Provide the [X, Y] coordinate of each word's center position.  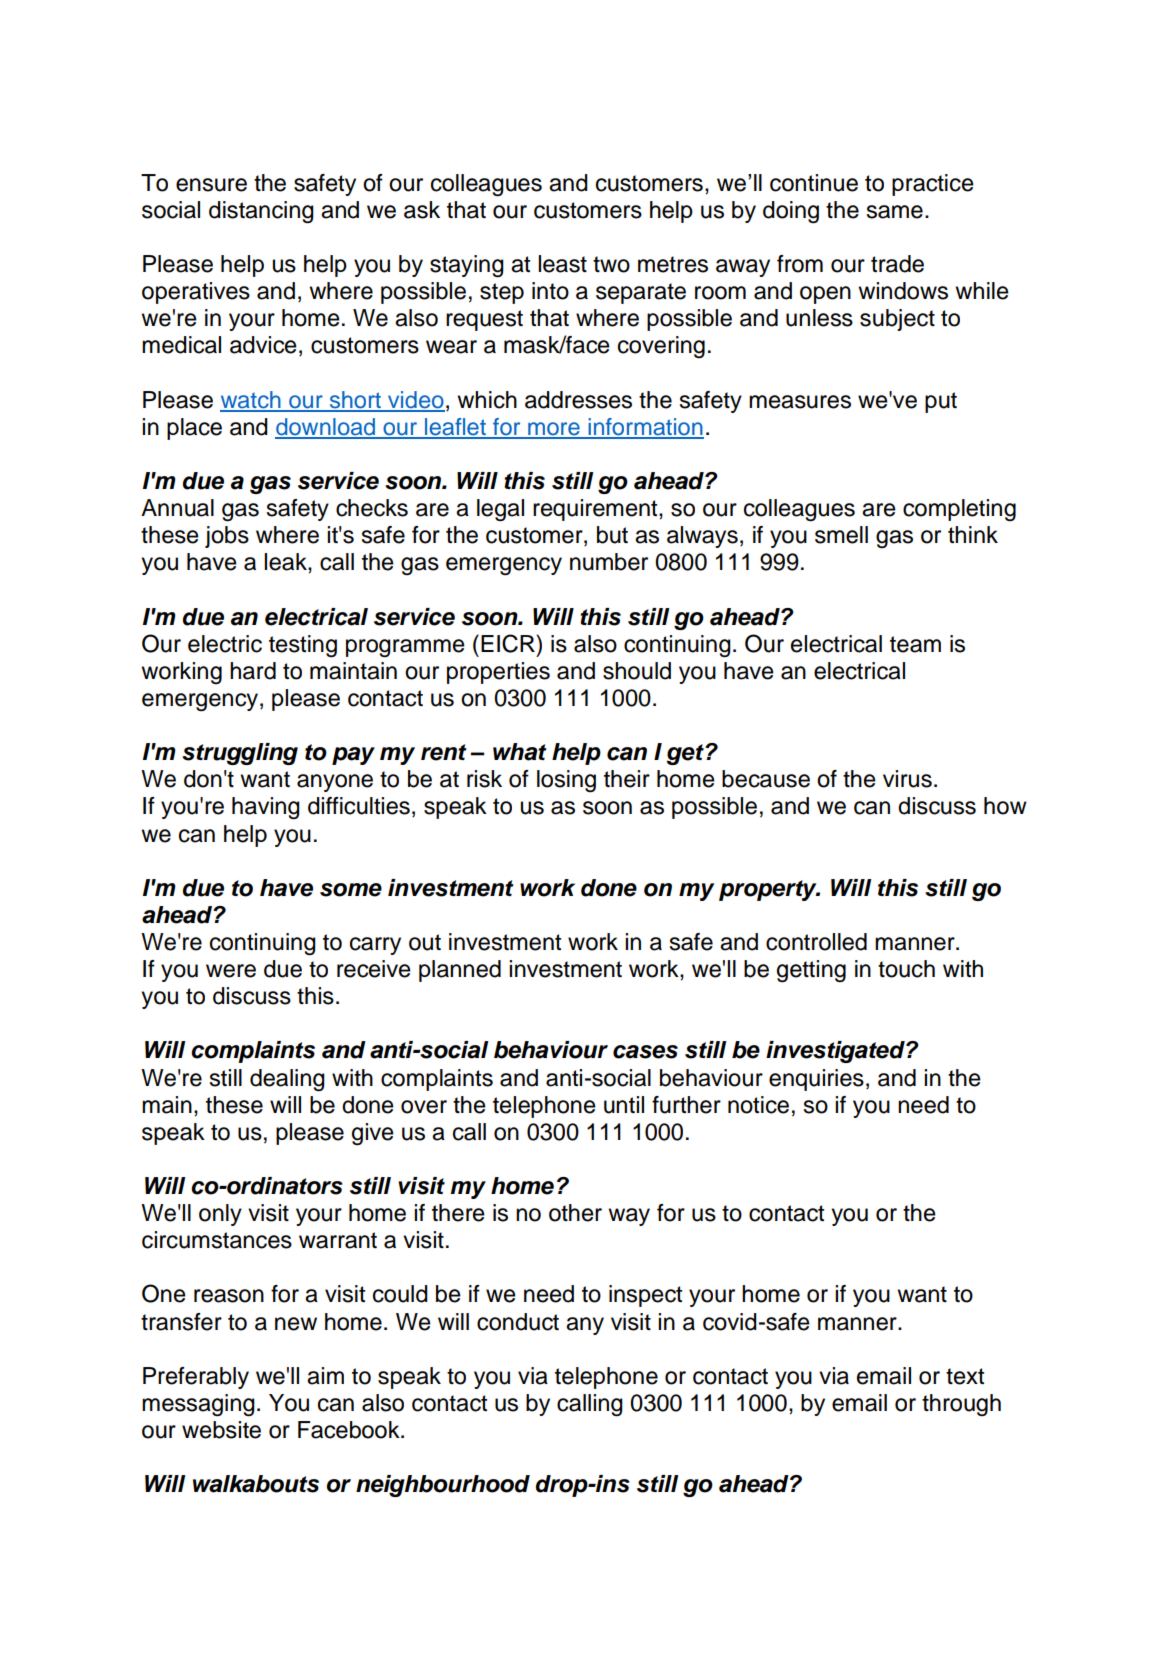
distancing [261, 212]
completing [959, 510]
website [221, 1430]
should [637, 671]
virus [907, 779]
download [326, 428]
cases [645, 1052]
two [611, 264]
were [231, 971]
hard [253, 671]
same [894, 212]
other [575, 1213]
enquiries [816, 1080]
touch [906, 969]
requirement [596, 510]
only [220, 1215]
